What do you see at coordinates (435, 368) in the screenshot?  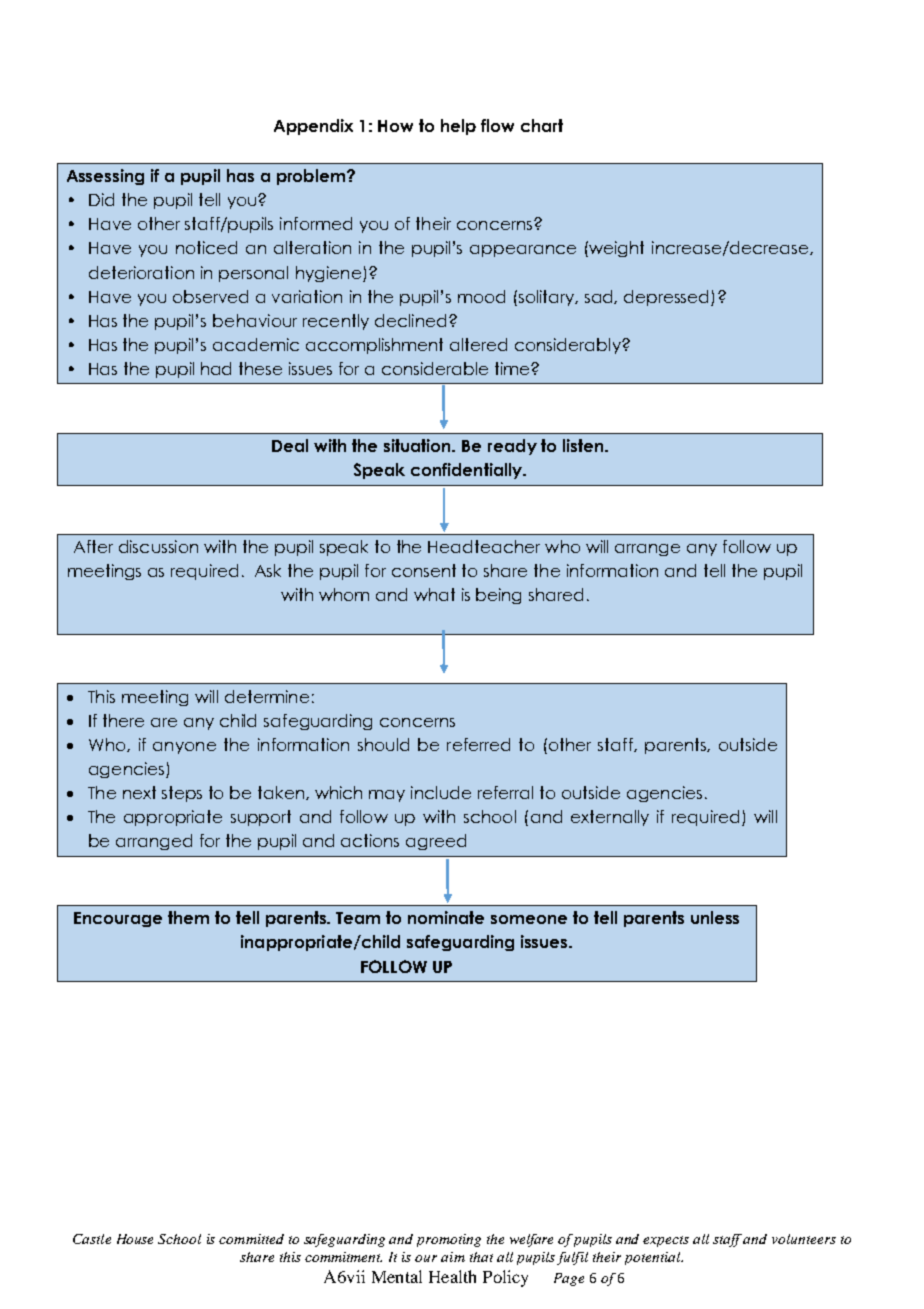 I see `considerable` at bounding box center [435, 368].
